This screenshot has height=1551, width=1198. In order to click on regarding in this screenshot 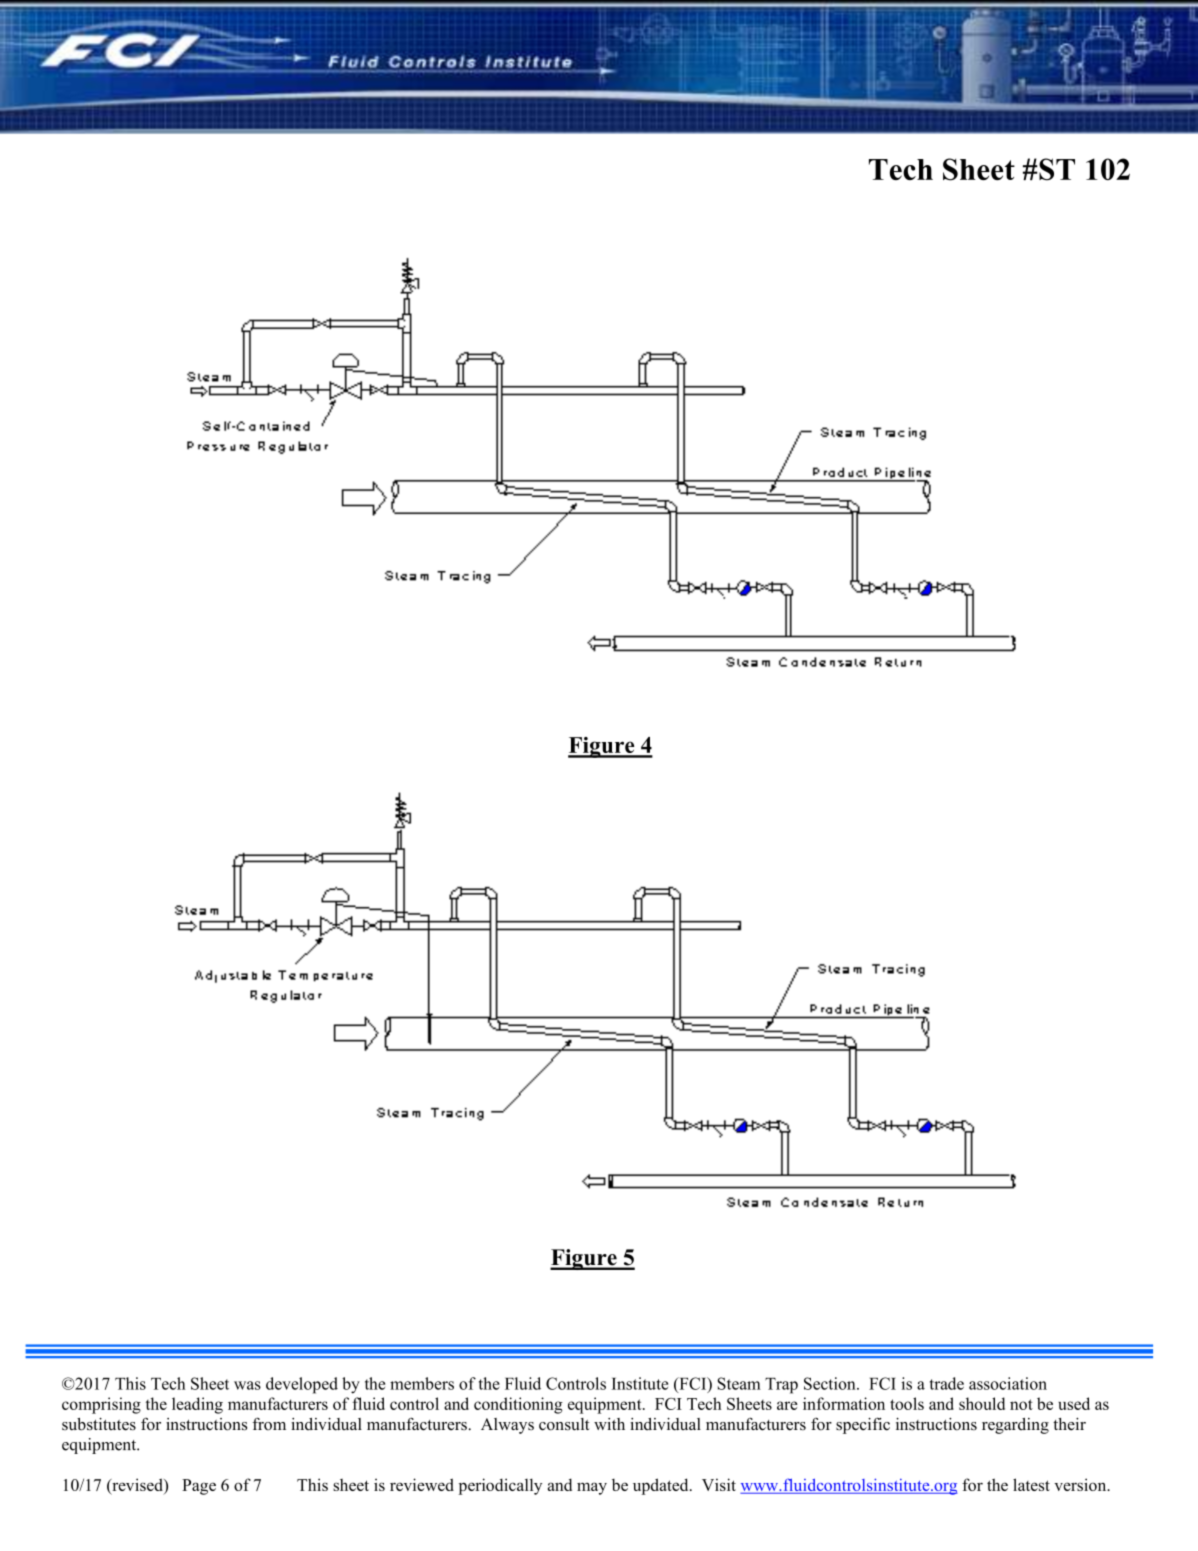, I will do `click(1015, 1426)`.
